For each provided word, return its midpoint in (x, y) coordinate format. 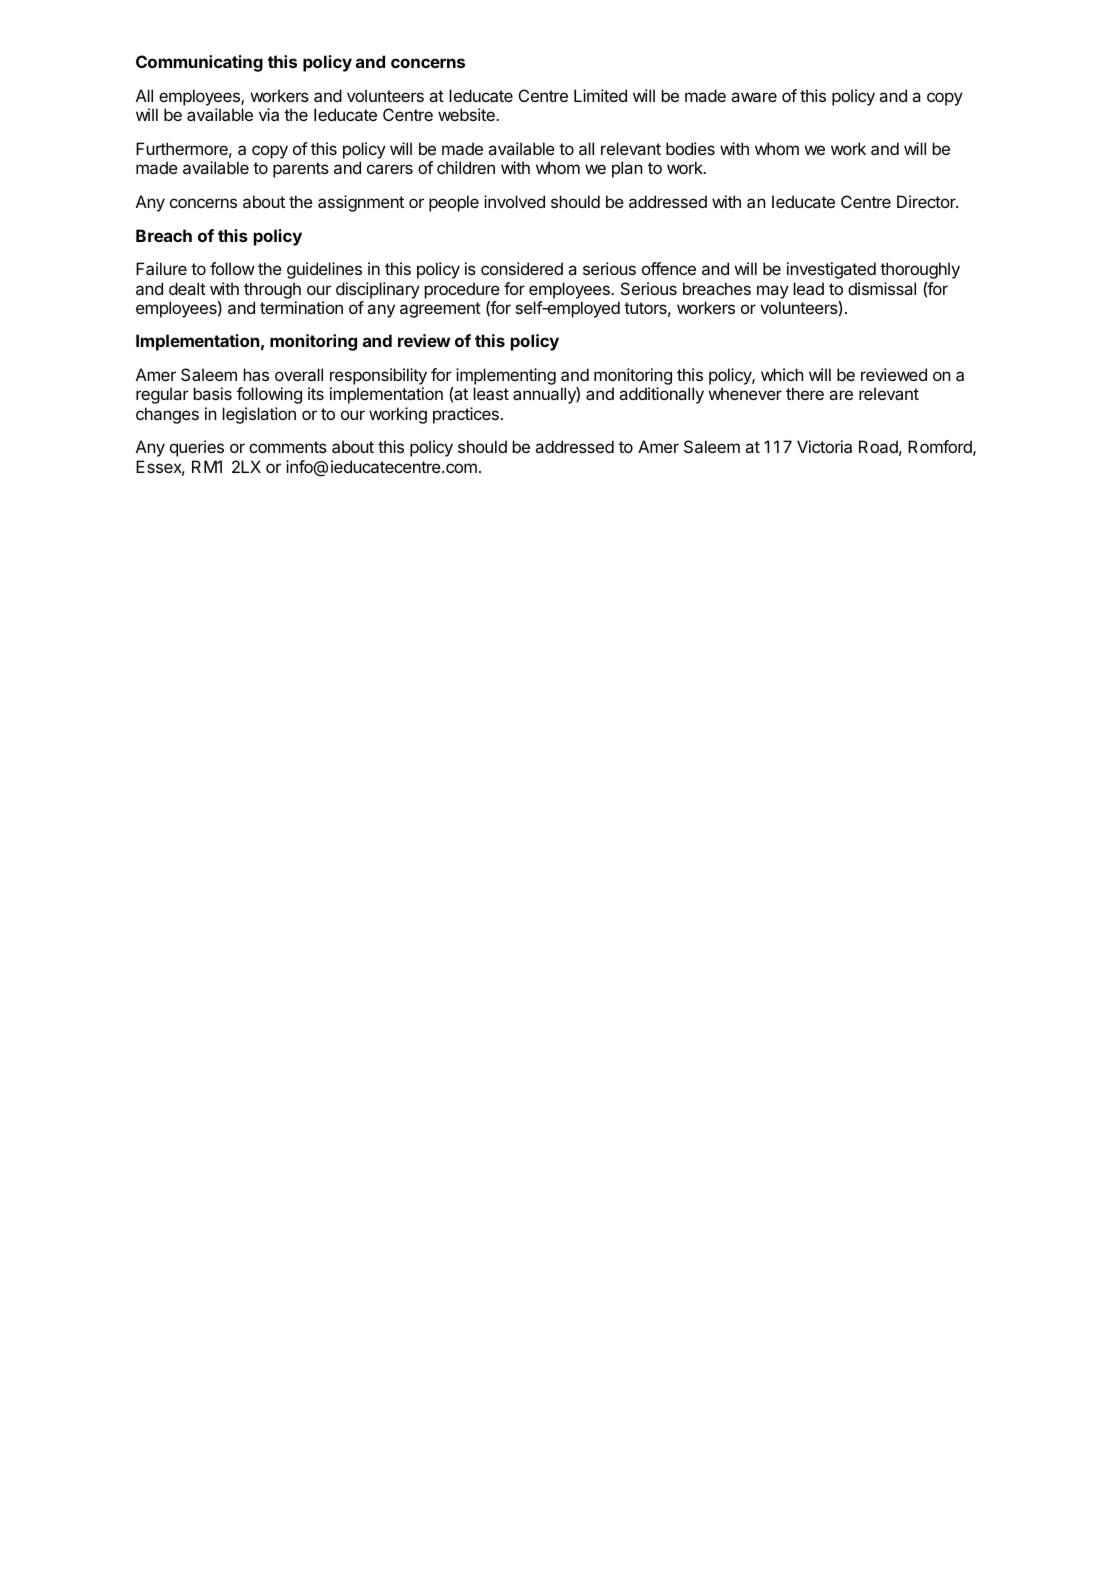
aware (754, 97)
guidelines (324, 270)
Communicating (199, 63)
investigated (831, 270)
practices (466, 415)
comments (288, 447)
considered (522, 268)
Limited (600, 95)
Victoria (824, 446)
